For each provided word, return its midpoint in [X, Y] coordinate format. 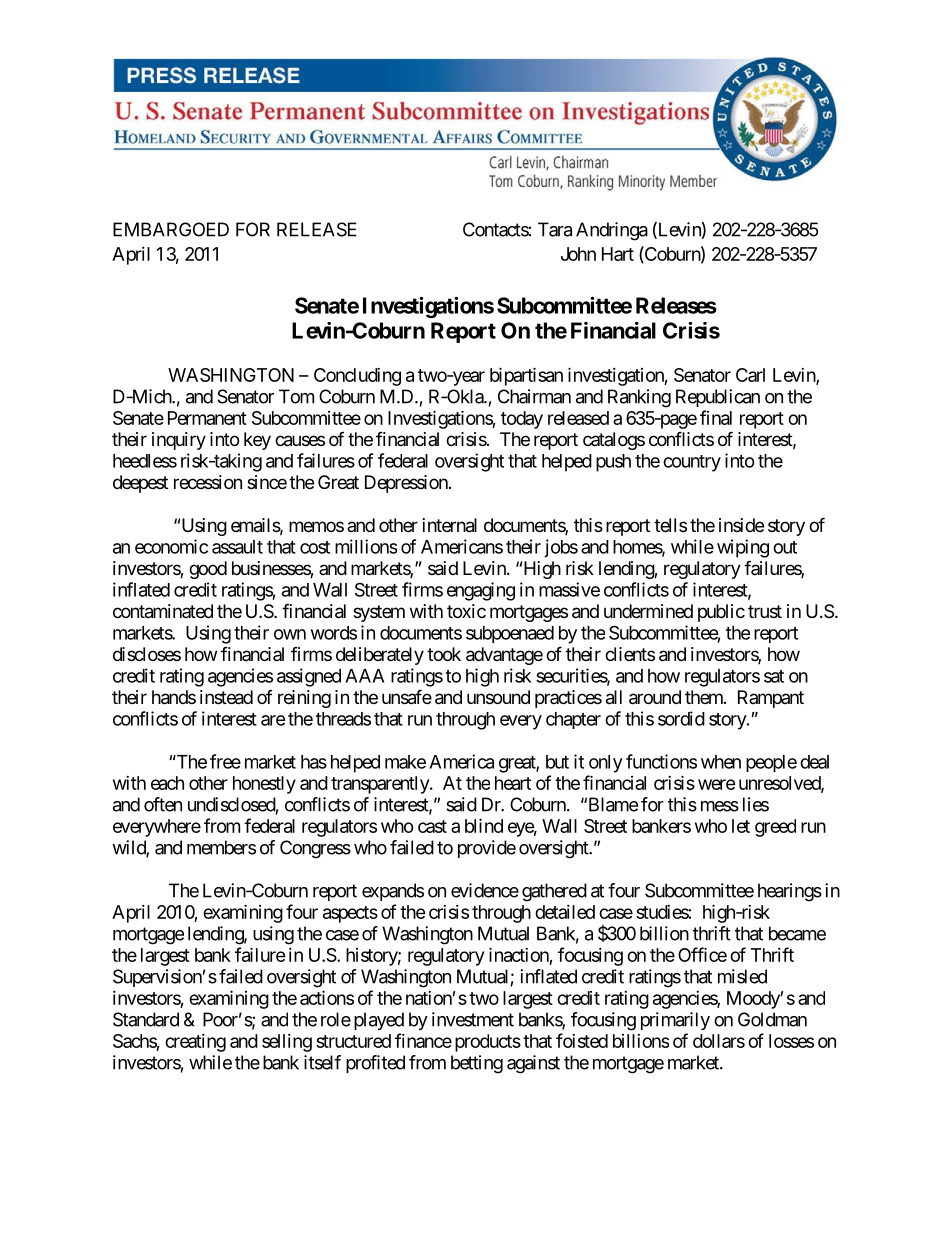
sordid [681, 718]
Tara [555, 229]
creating [195, 1043]
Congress [315, 849]
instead [226, 697]
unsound [498, 697]
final [716, 417]
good [208, 570]
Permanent [207, 418]
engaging [481, 591]
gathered [554, 892]
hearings [790, 892]
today [522, 420]
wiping [743, 548]
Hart [618, 254]
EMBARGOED [171, 229]
